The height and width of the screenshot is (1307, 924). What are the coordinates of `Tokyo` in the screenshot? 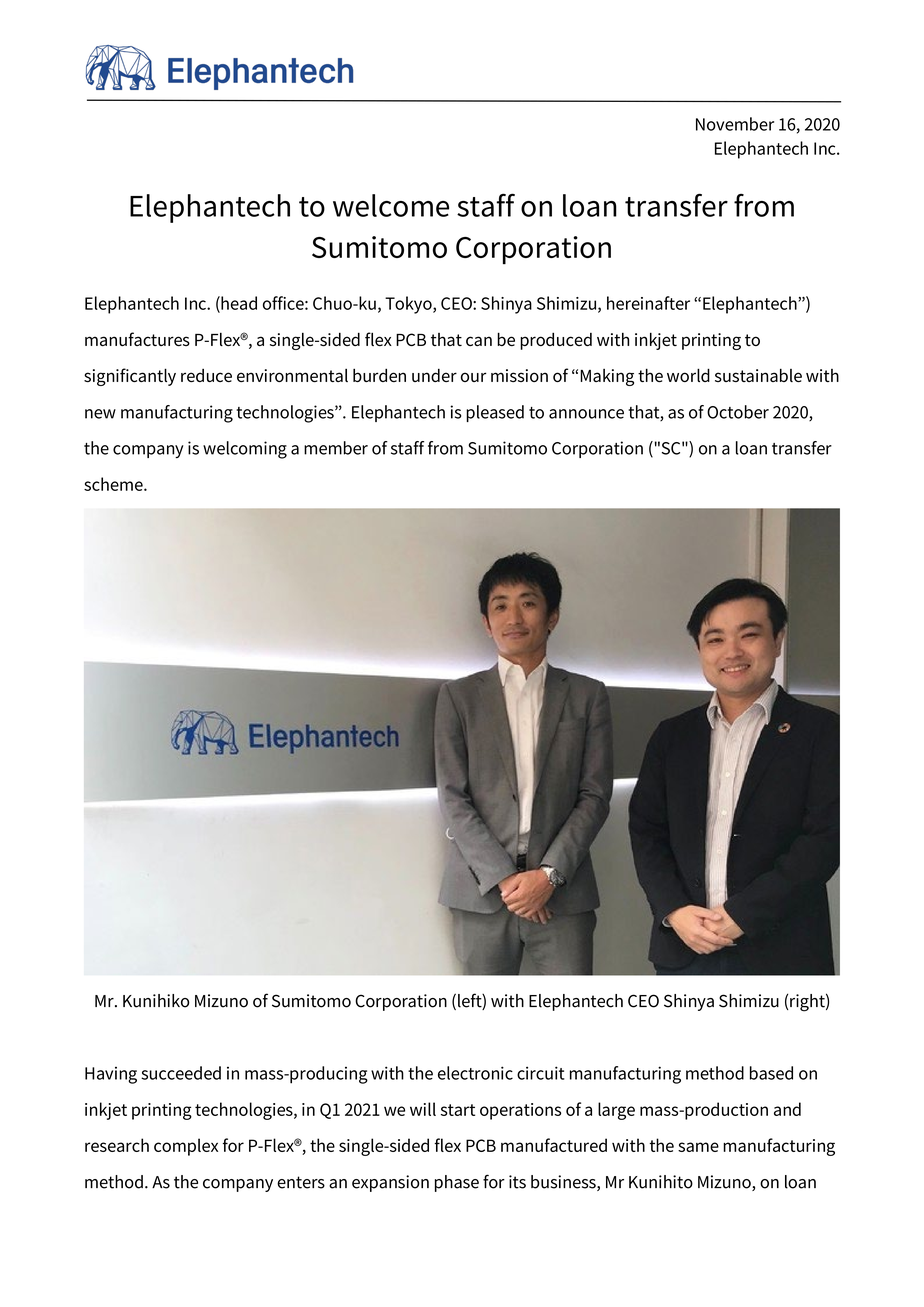 It's located at (409, 305).
